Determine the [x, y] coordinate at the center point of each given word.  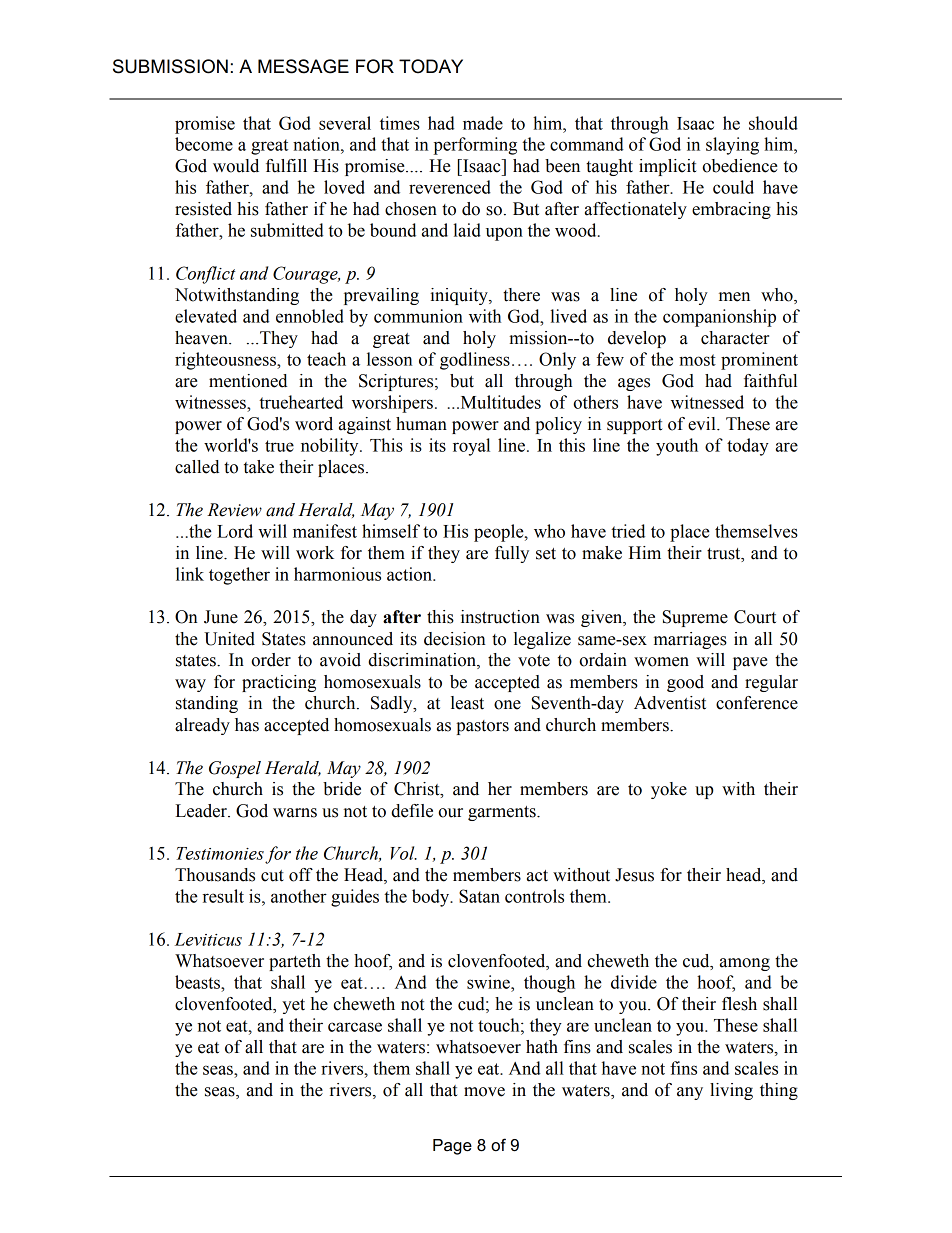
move [484, 1092]
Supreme [695, 618]
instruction [500, 617]
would [236, 166]
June [221, 617]
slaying [732, 146]
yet [293, 1006]
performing [475, 146]
